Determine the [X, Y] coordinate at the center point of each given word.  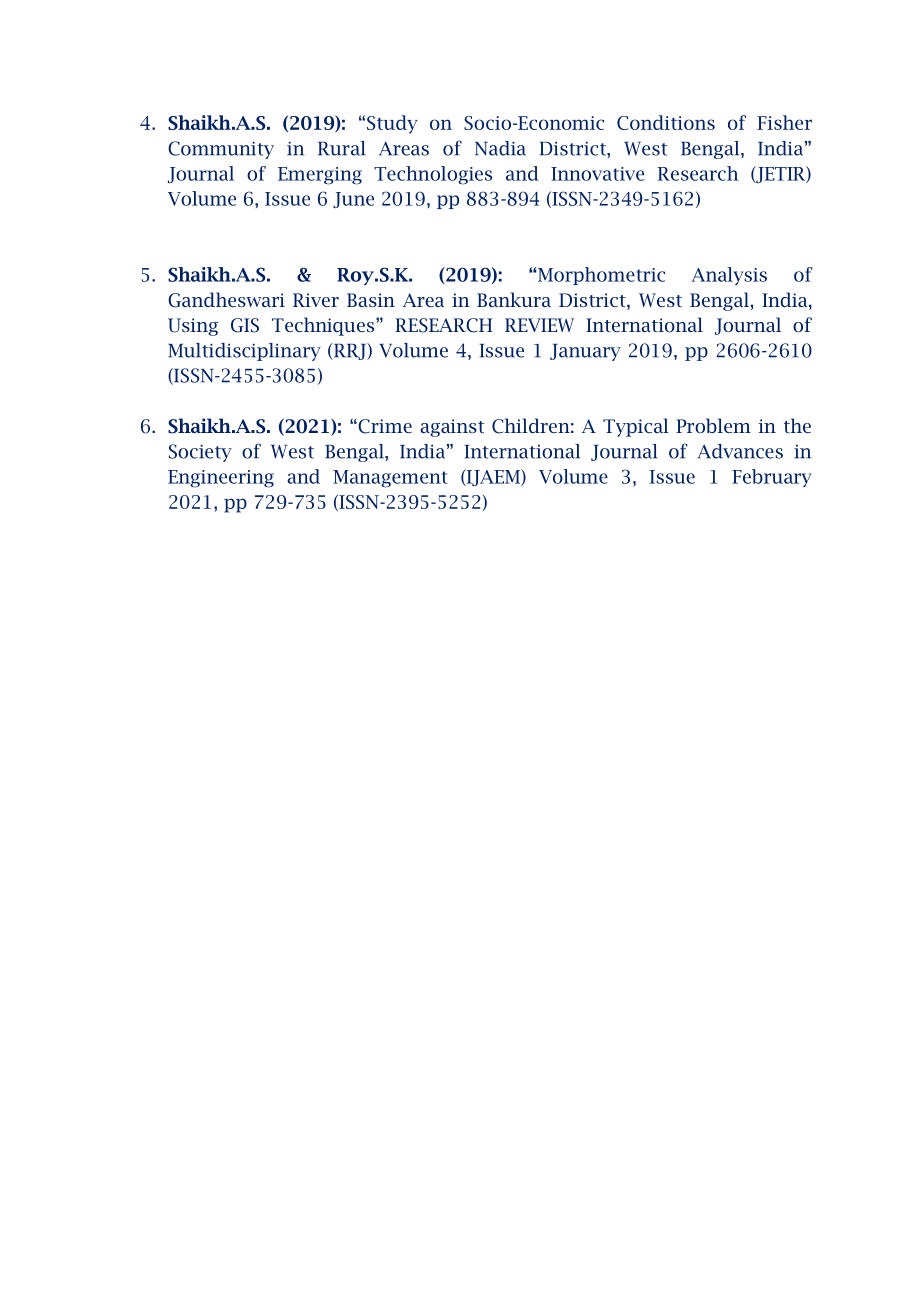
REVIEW [539, 325]
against [452, 428]
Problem [713, 425]
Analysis [729, 276]
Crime [384, 426]
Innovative [597, 174]
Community [221, 150]
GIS [245, 325]
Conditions [666, 122]
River [316, 300]
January [585, 352]
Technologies [433, 175]
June [353, 200]
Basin [371, 300]
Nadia [500, 148]
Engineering [221, 479]
